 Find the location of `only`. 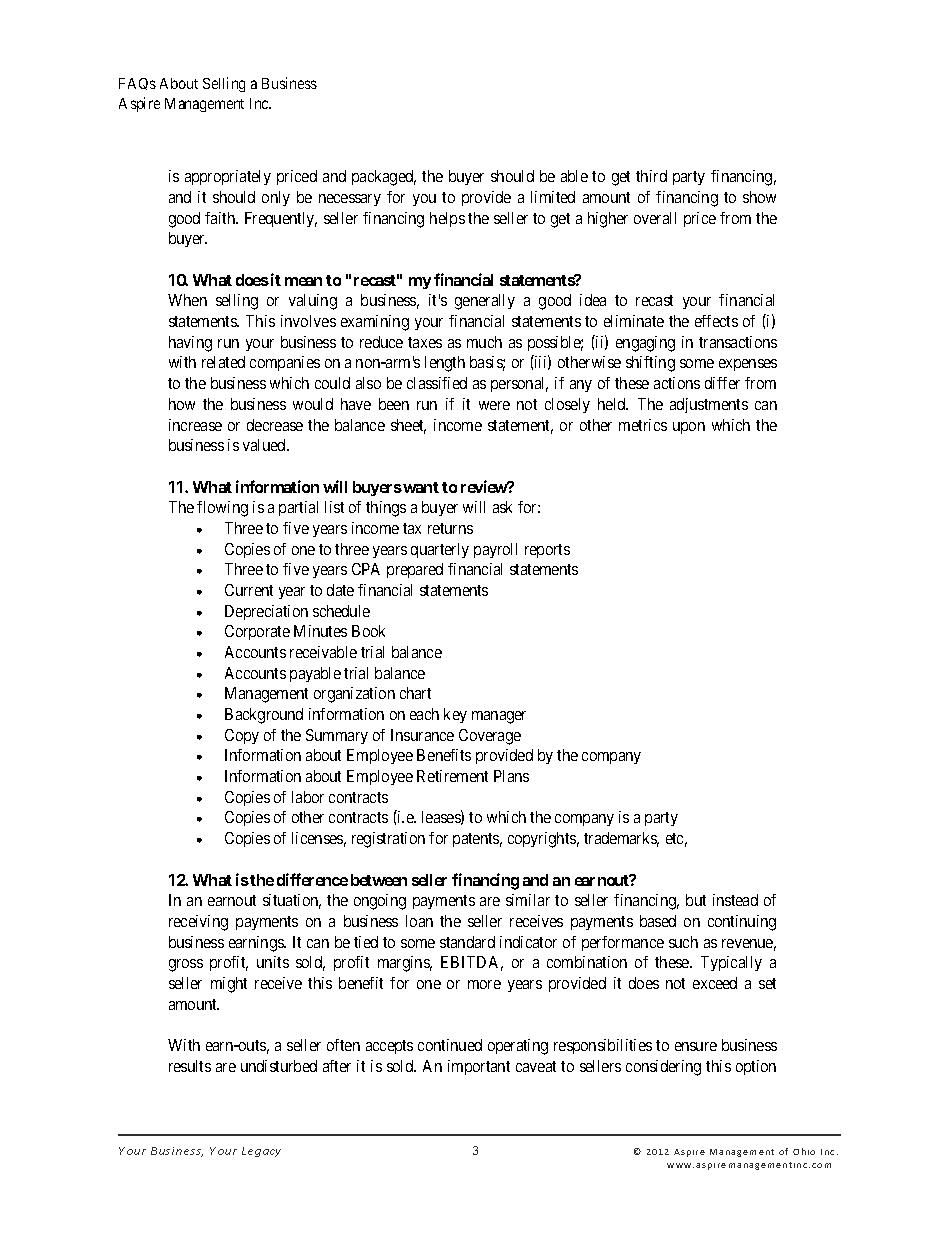

only is located at coordinates (276, 198).
